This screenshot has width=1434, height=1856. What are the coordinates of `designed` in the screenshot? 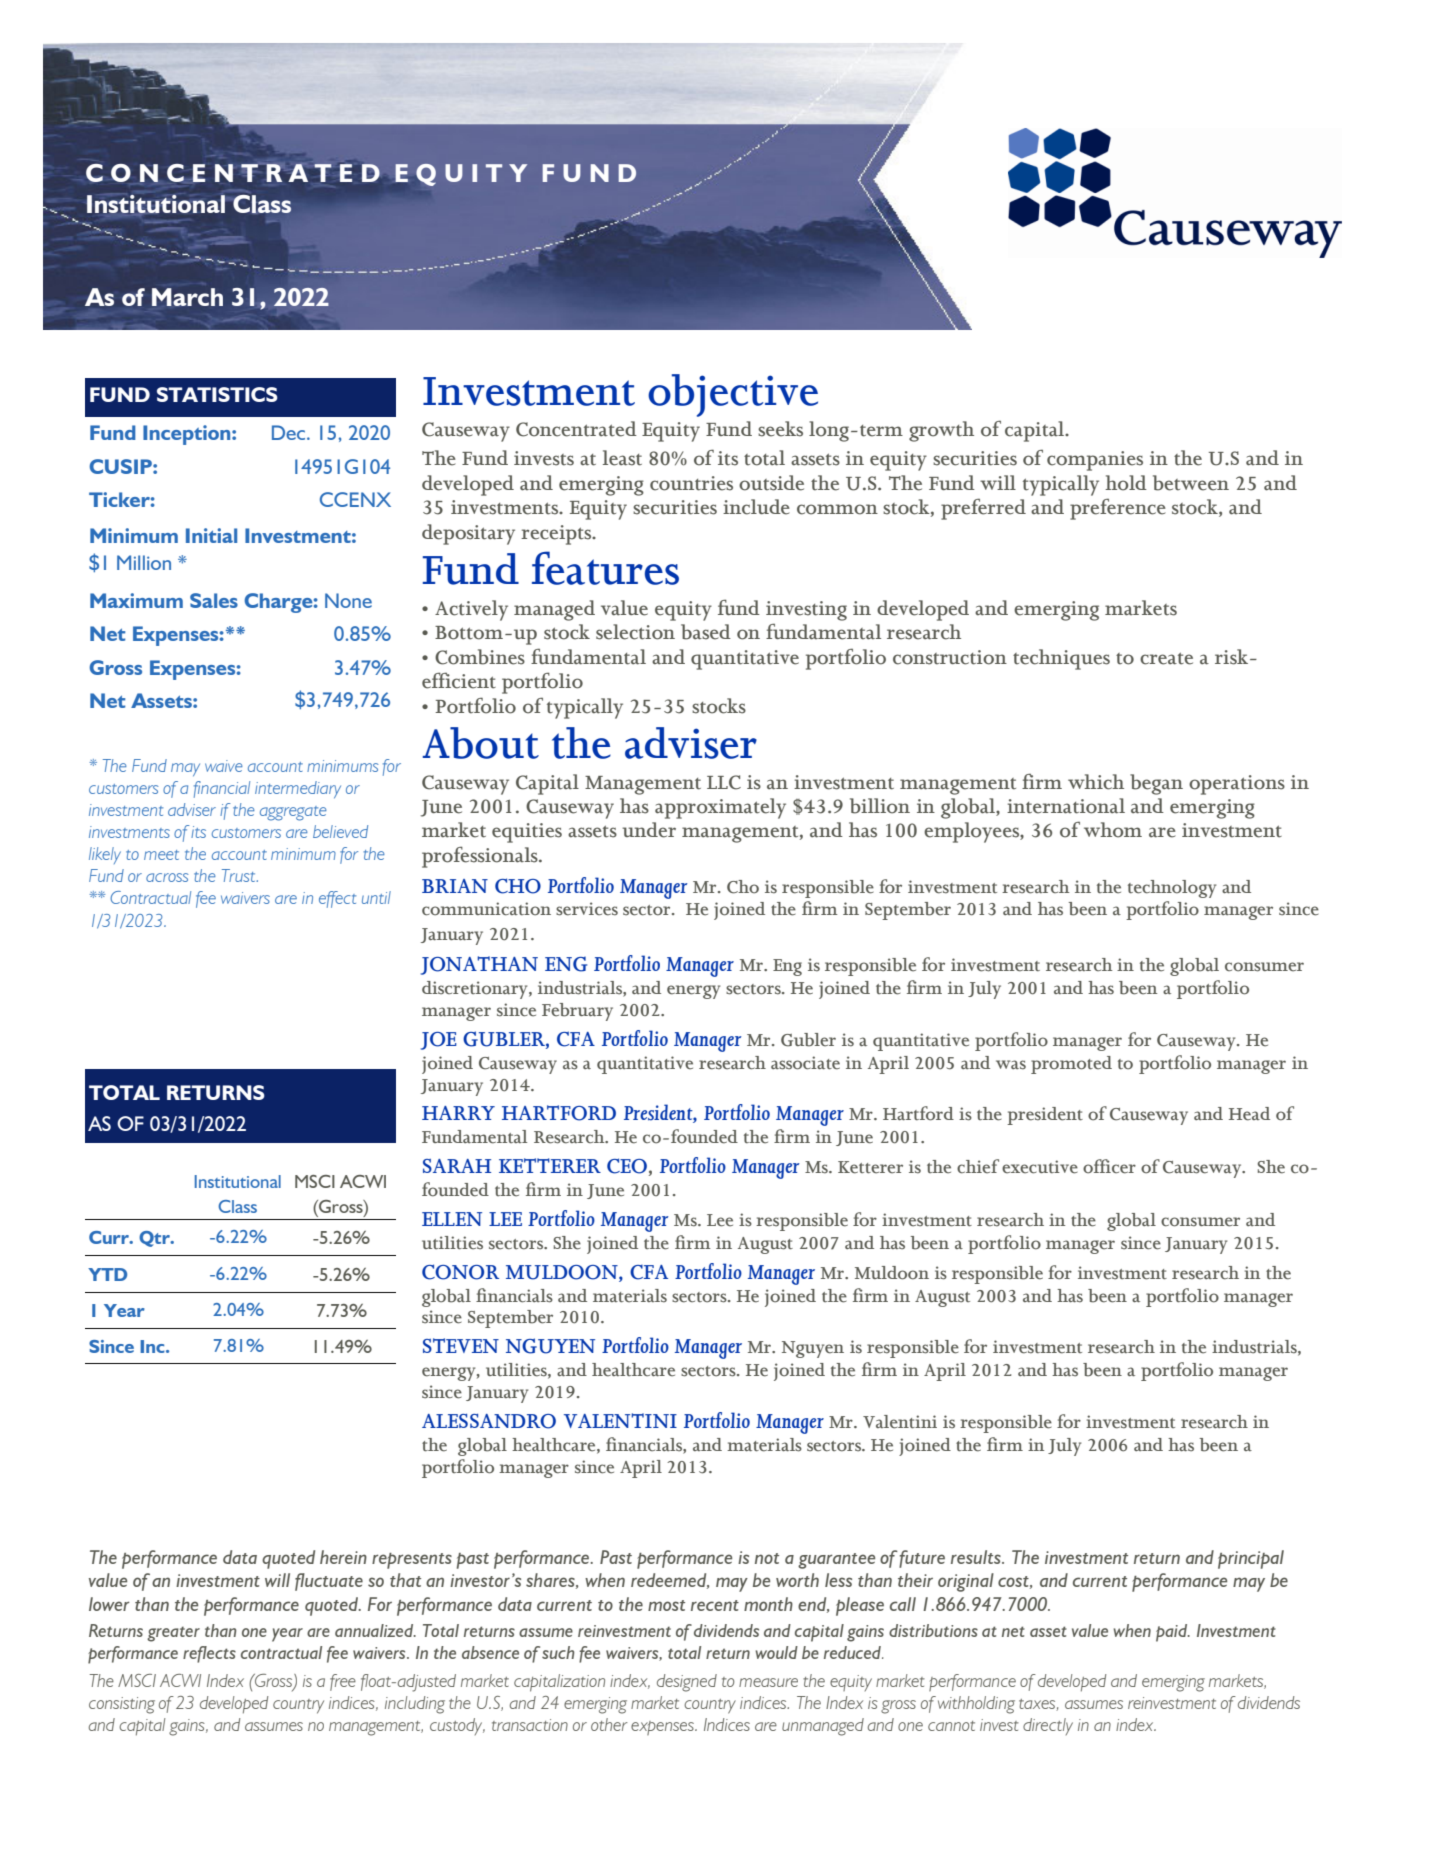 It's located at (687, 1683).
